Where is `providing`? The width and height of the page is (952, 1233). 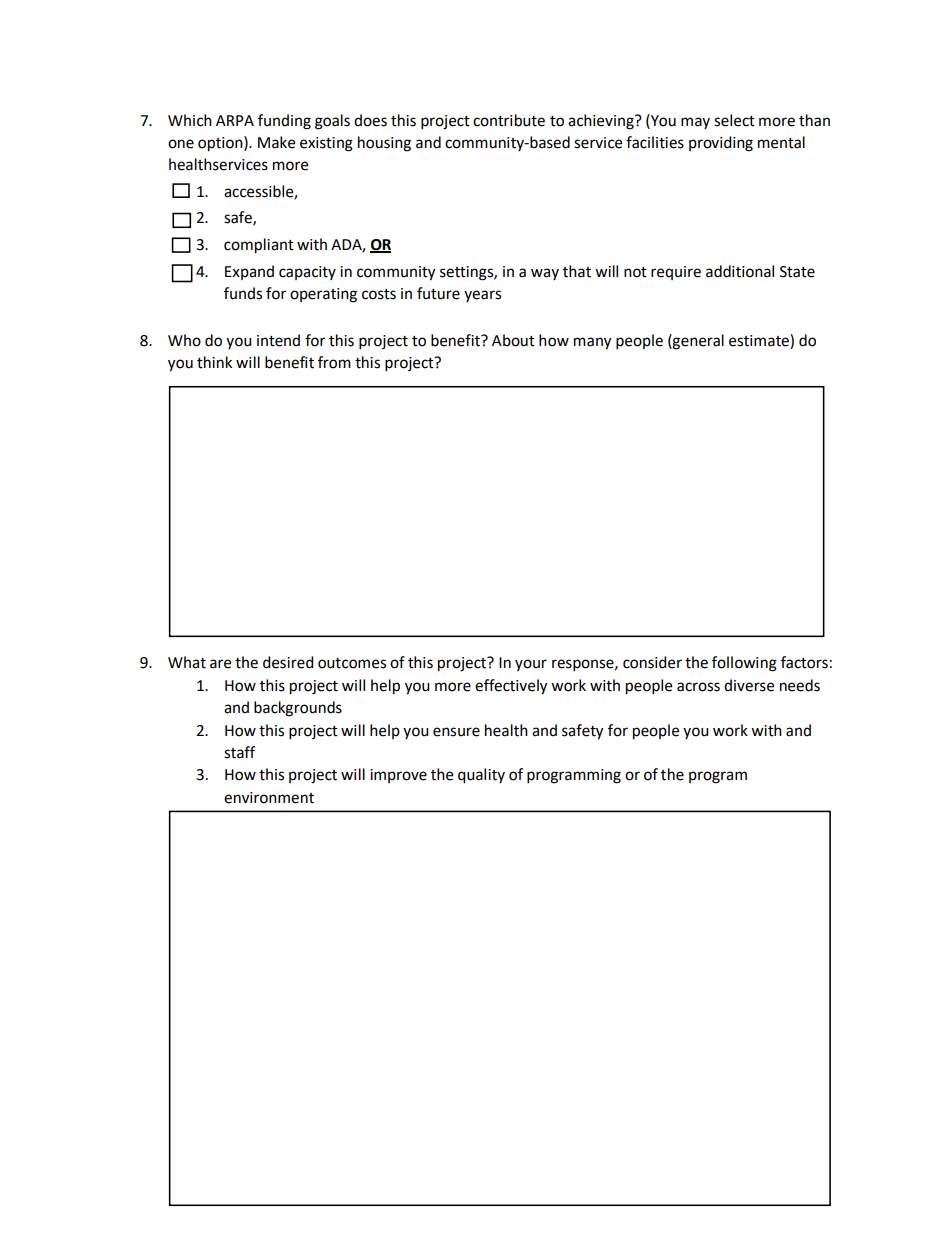 providing is located at coordinates (721, 144).
